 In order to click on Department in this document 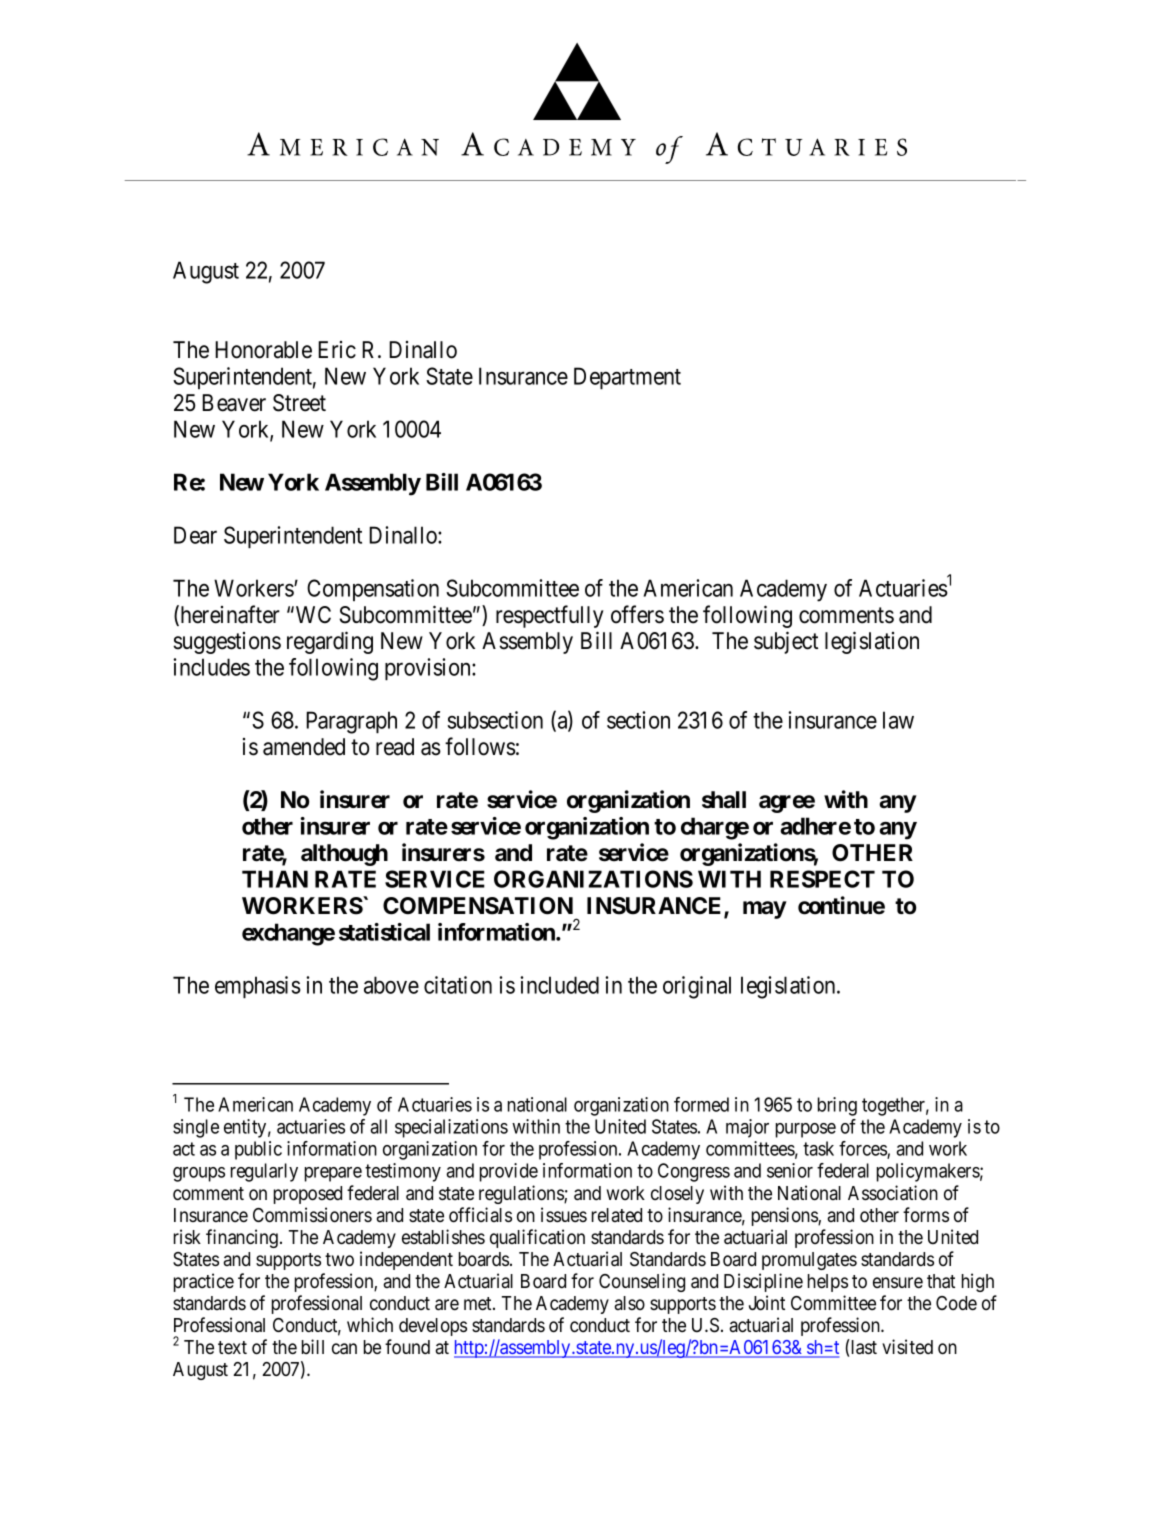, I will do `click(627, 378)`.
